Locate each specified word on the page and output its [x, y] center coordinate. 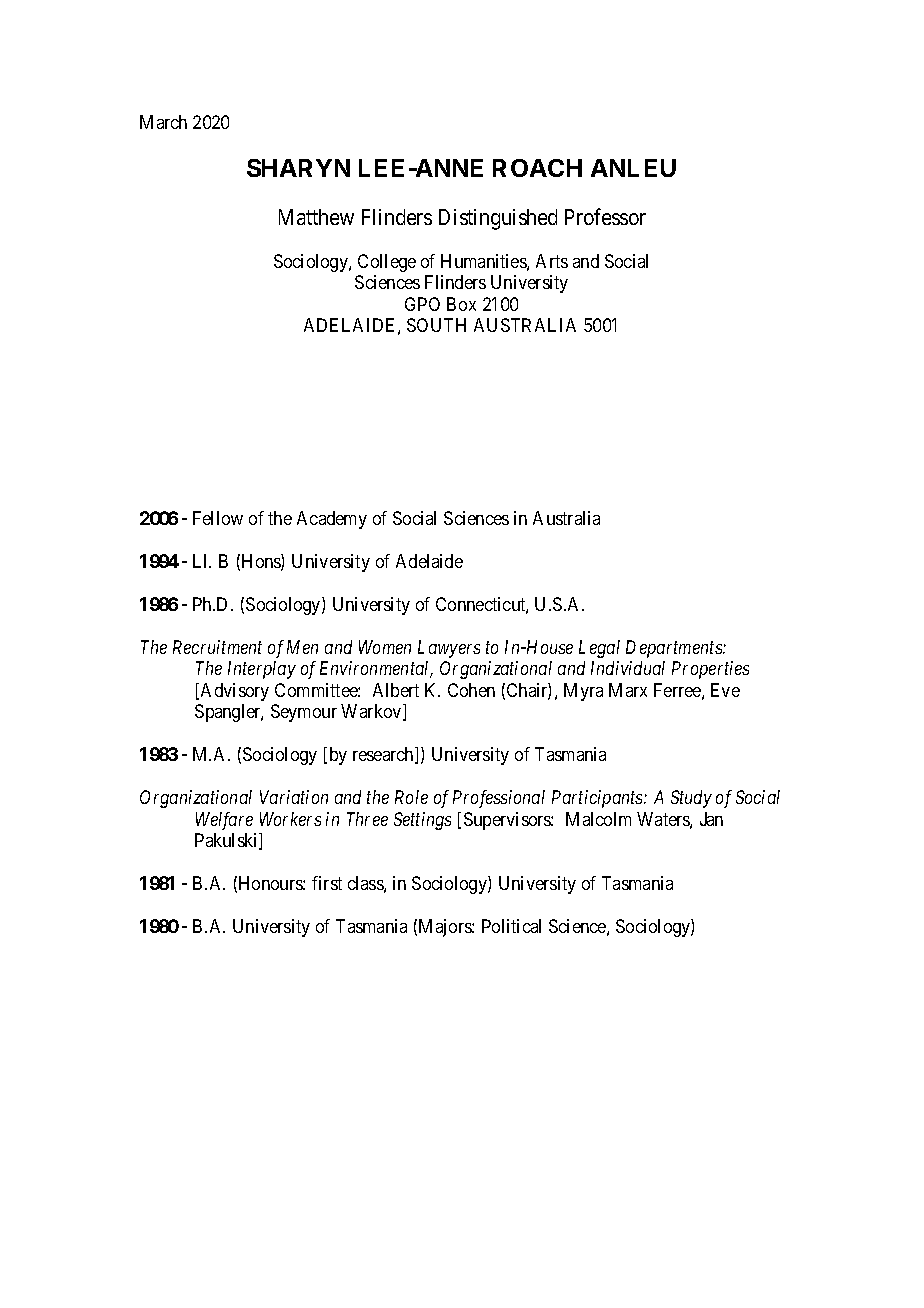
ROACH [537, 168]
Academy [332, 520]
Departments [675, 649]
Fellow [218, 518]
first [327, 883]
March [163, 122]
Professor [605, 216]
